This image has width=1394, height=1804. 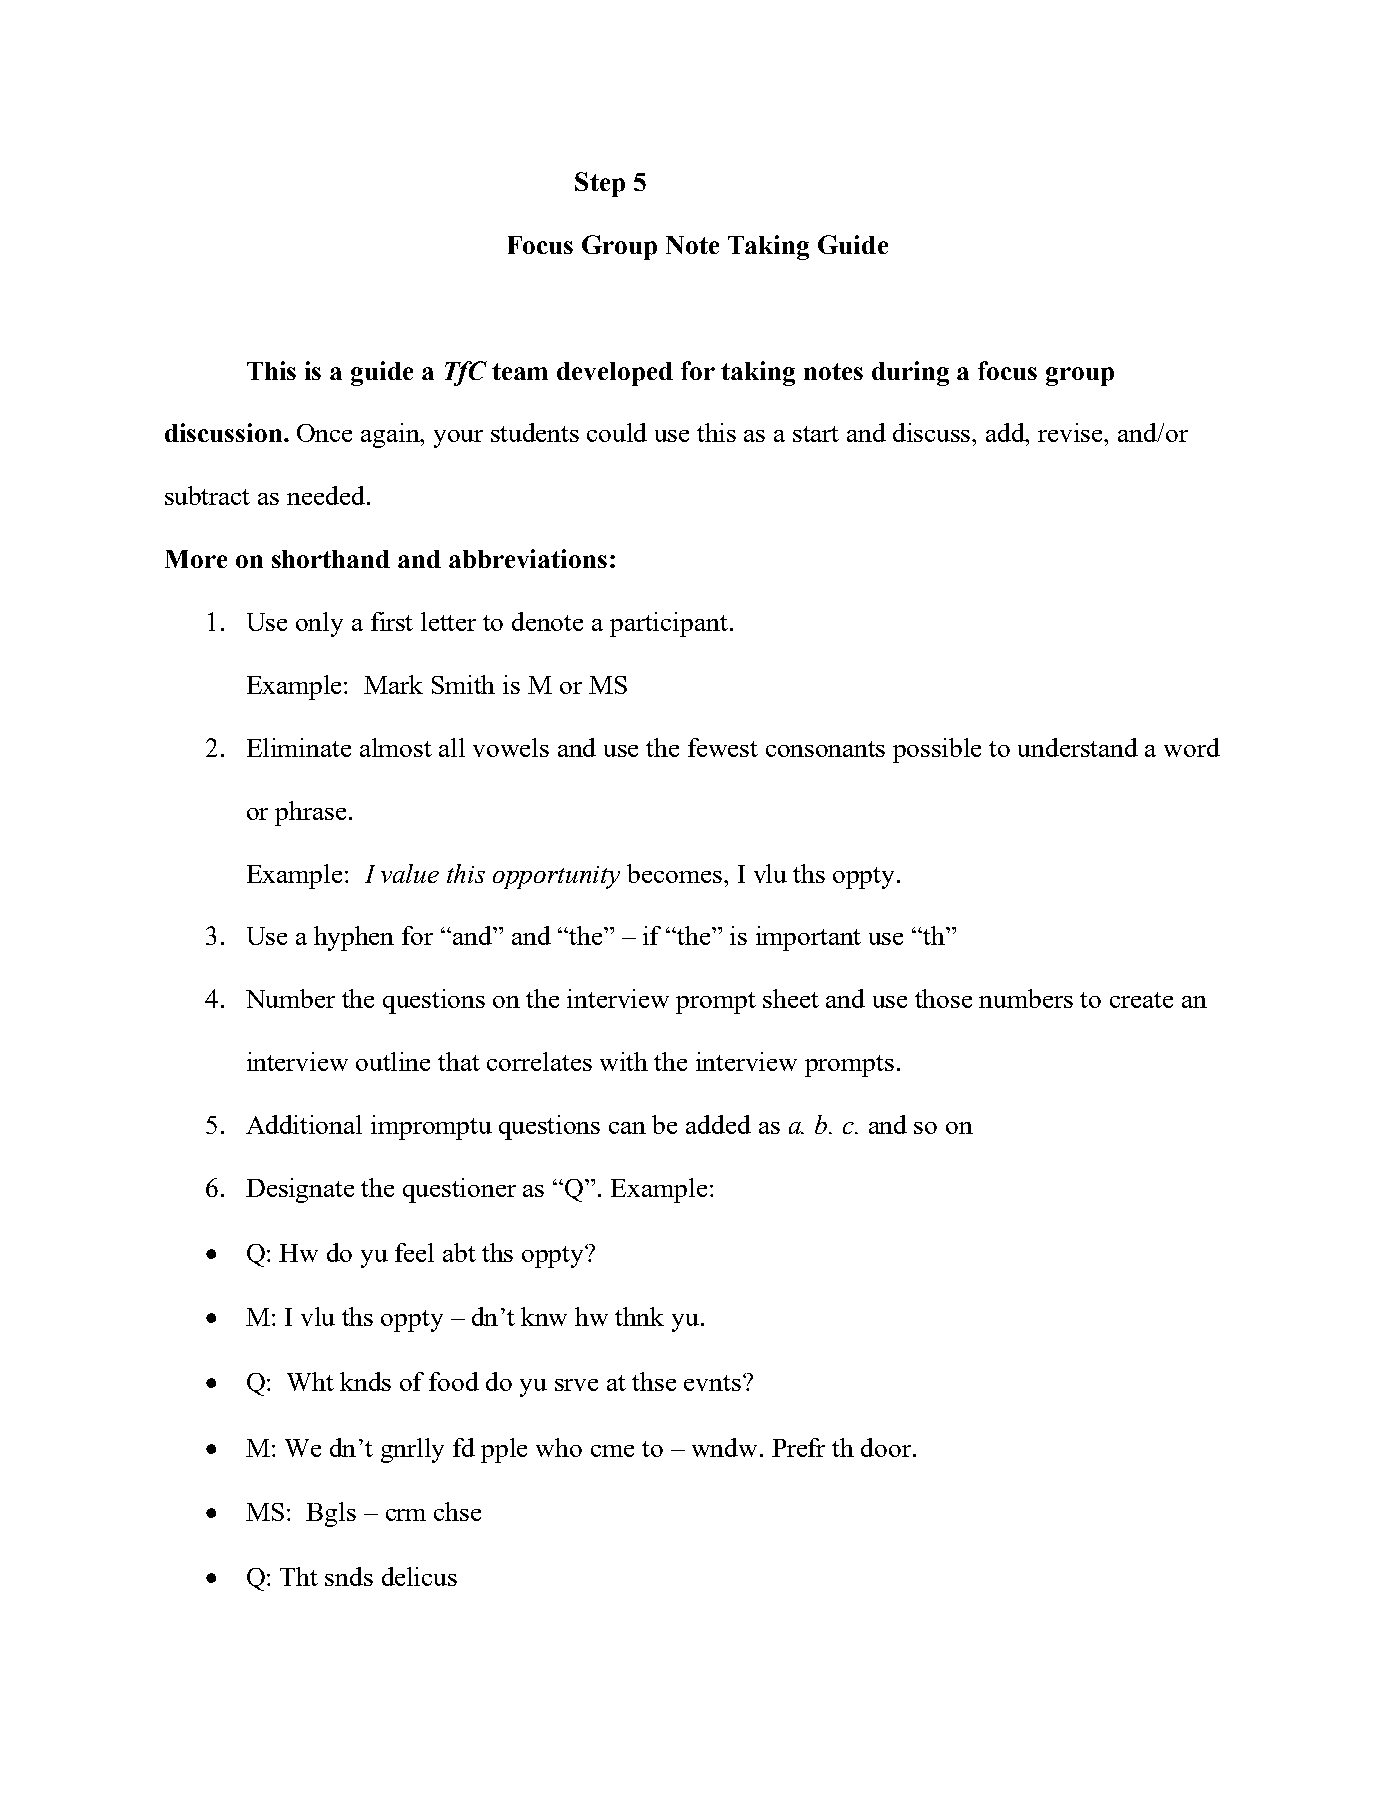 I want to click on becomes, so click(x=676, y=873).
